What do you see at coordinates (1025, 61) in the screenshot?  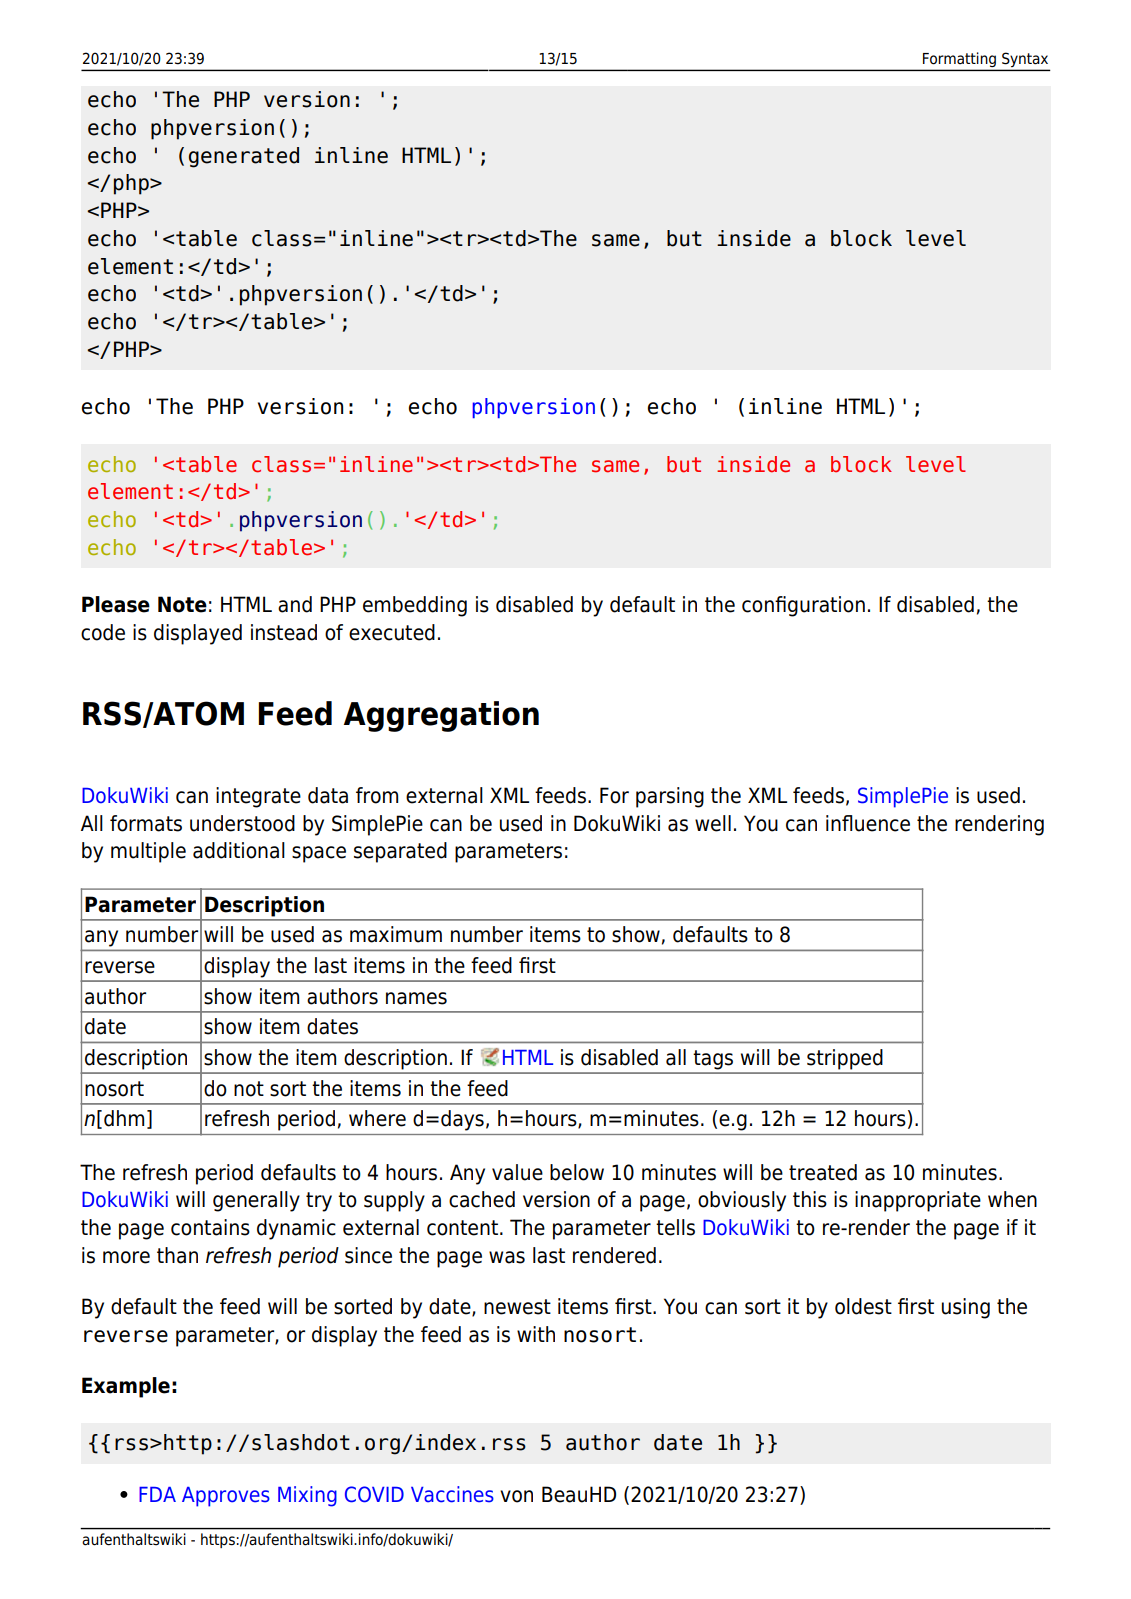 I see `Syntax` at bounding box center [1025, 61].
